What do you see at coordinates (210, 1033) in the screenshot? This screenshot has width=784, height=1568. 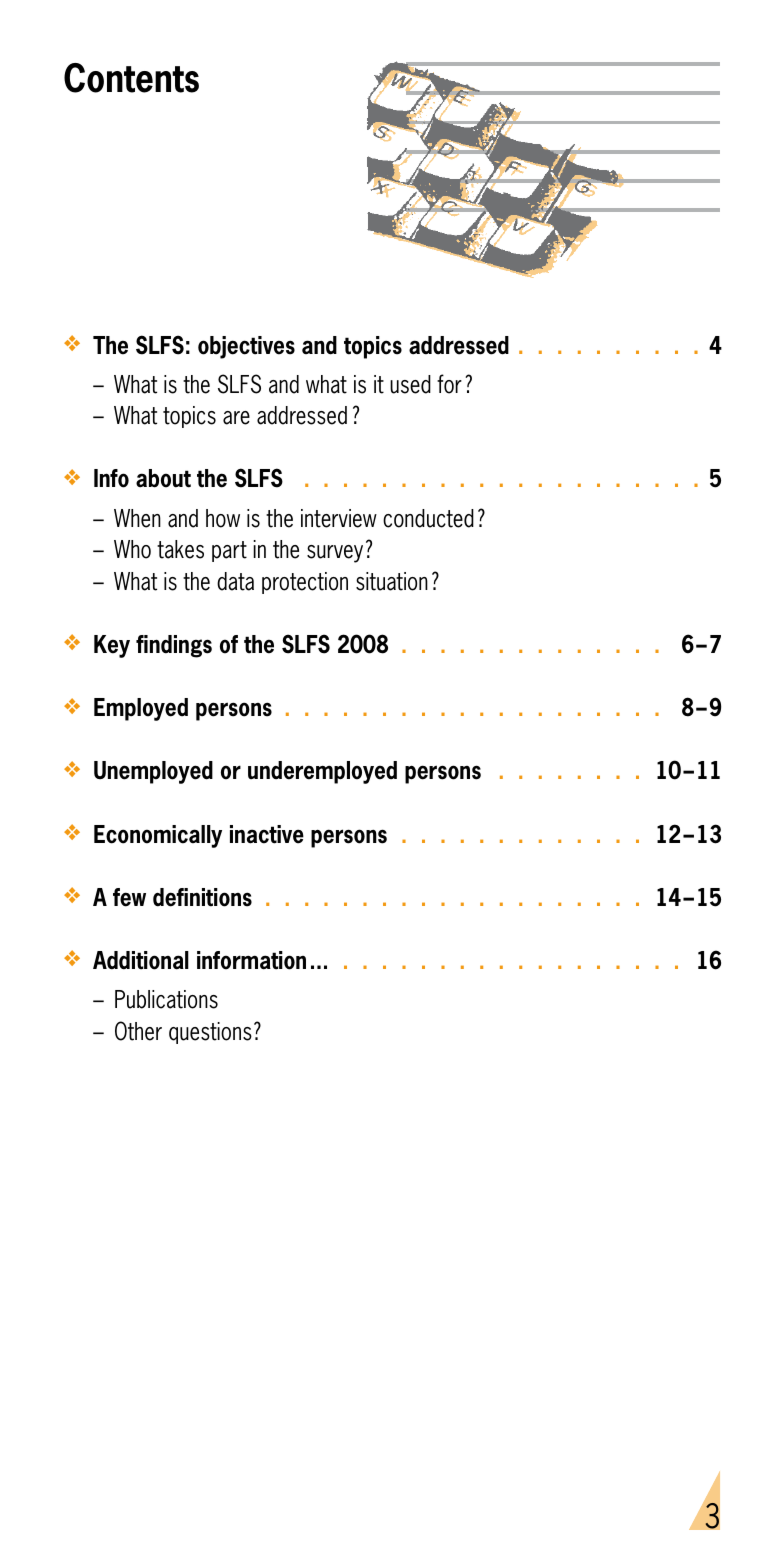 I see `questions` at bounding box center [210, 1033].
